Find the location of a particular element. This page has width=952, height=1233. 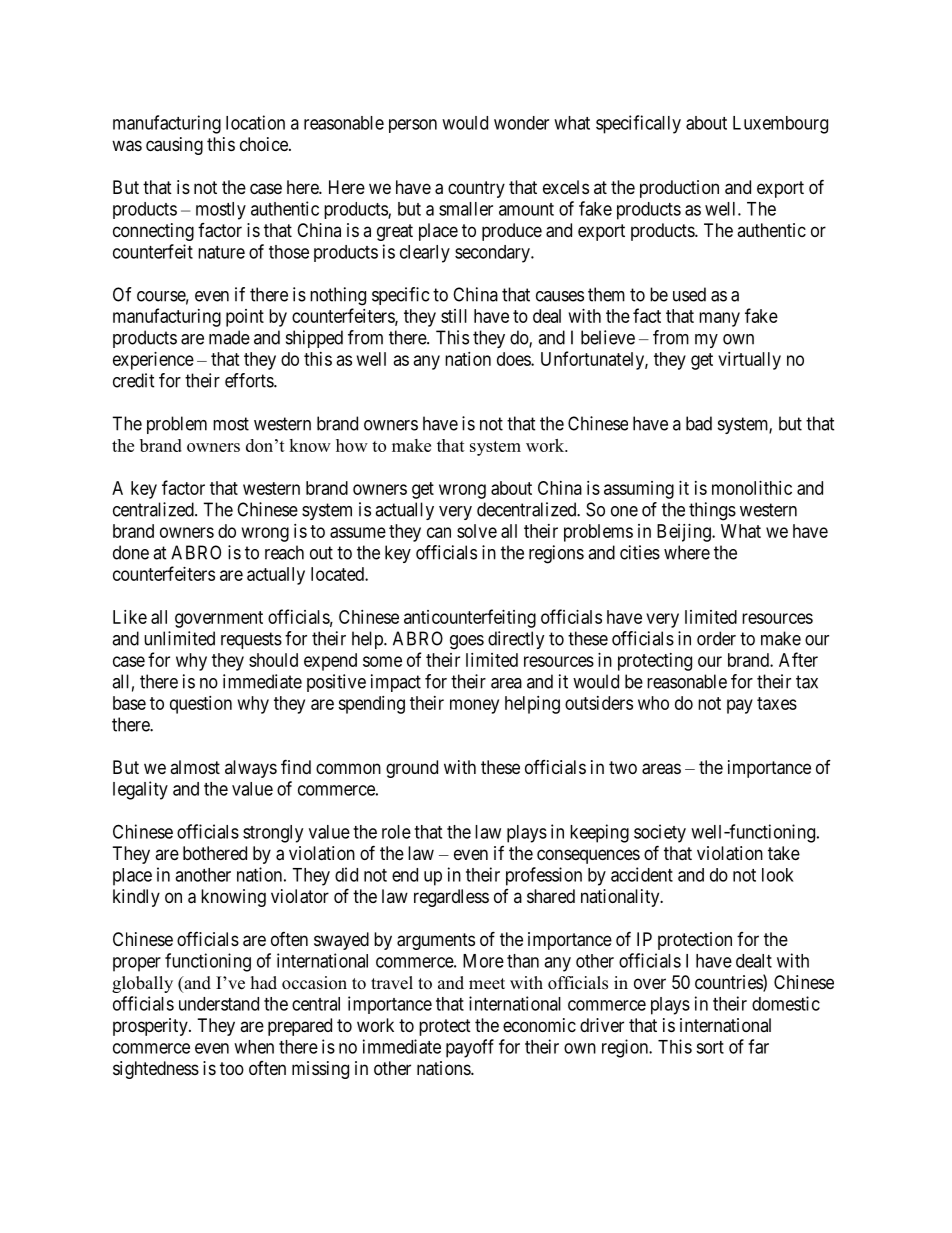

causing is located at coordinates (174, 146).
